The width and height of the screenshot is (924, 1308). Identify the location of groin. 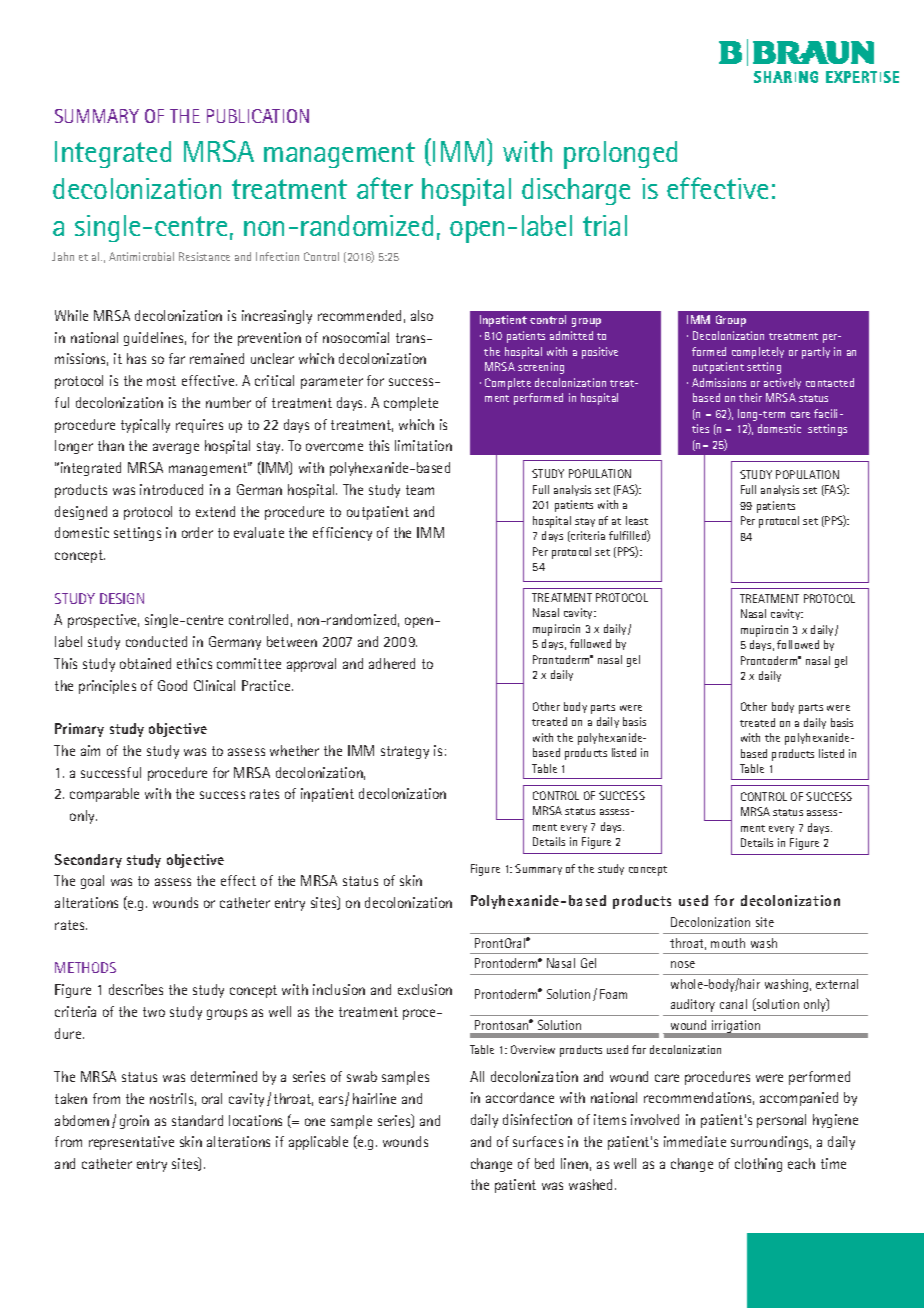
(134, 1122).
